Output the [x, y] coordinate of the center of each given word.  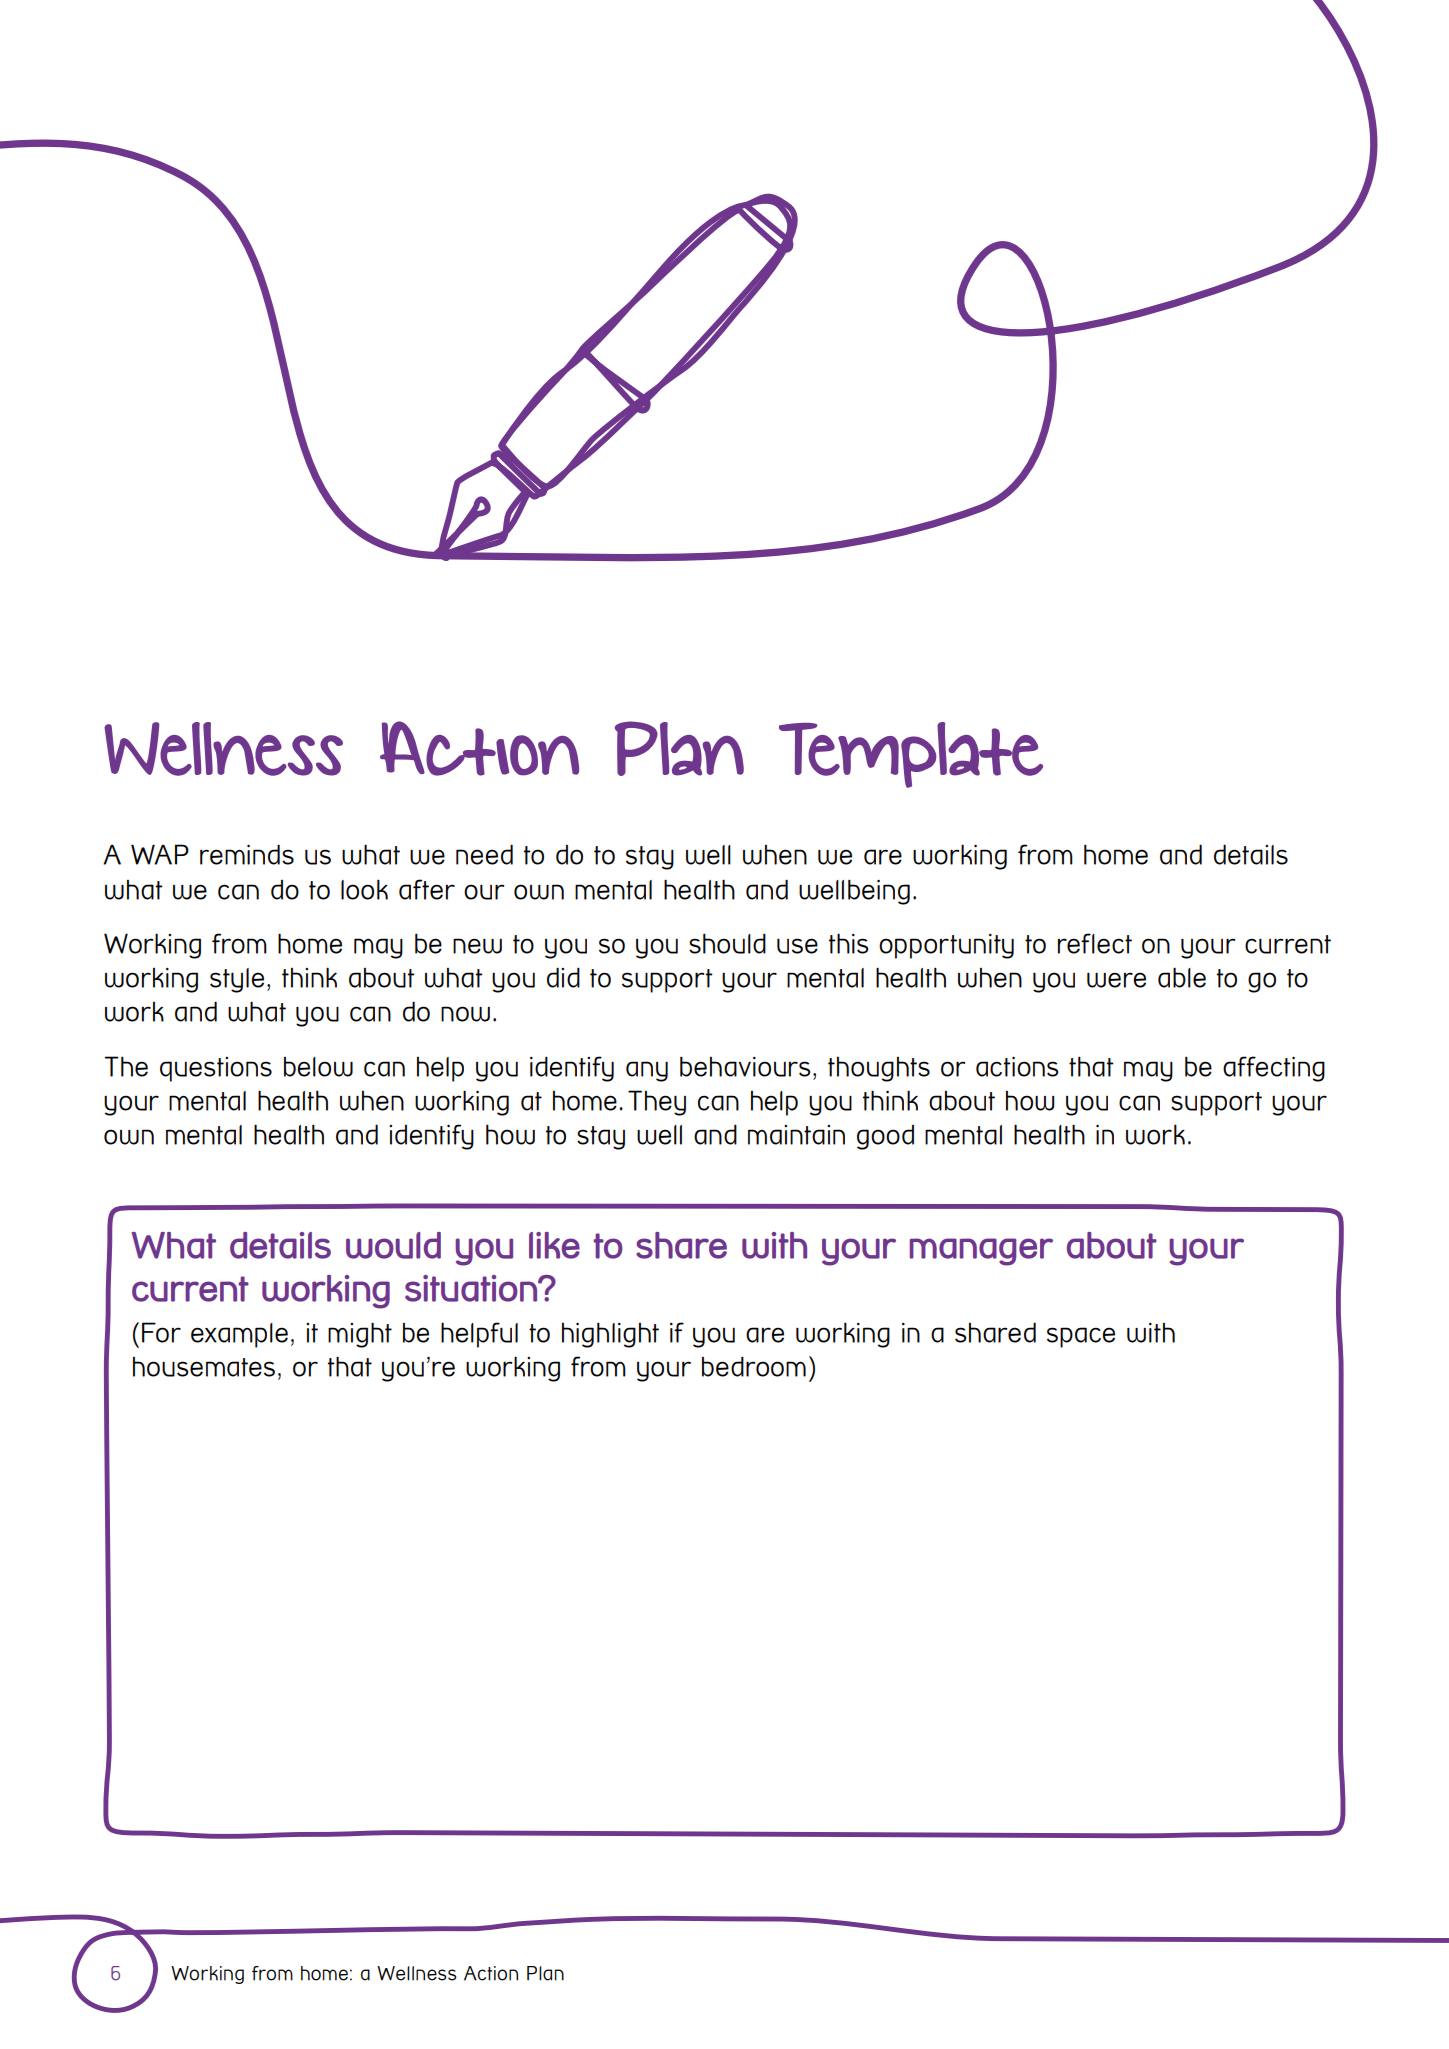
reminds [247, 854]
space [1081, 1337]
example [239, 1335]
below [318, 1067]
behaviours [745, 1066]
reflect [1095, 943]
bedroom [754, 1366]
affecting [1274, 1069]
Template [911, 755]
